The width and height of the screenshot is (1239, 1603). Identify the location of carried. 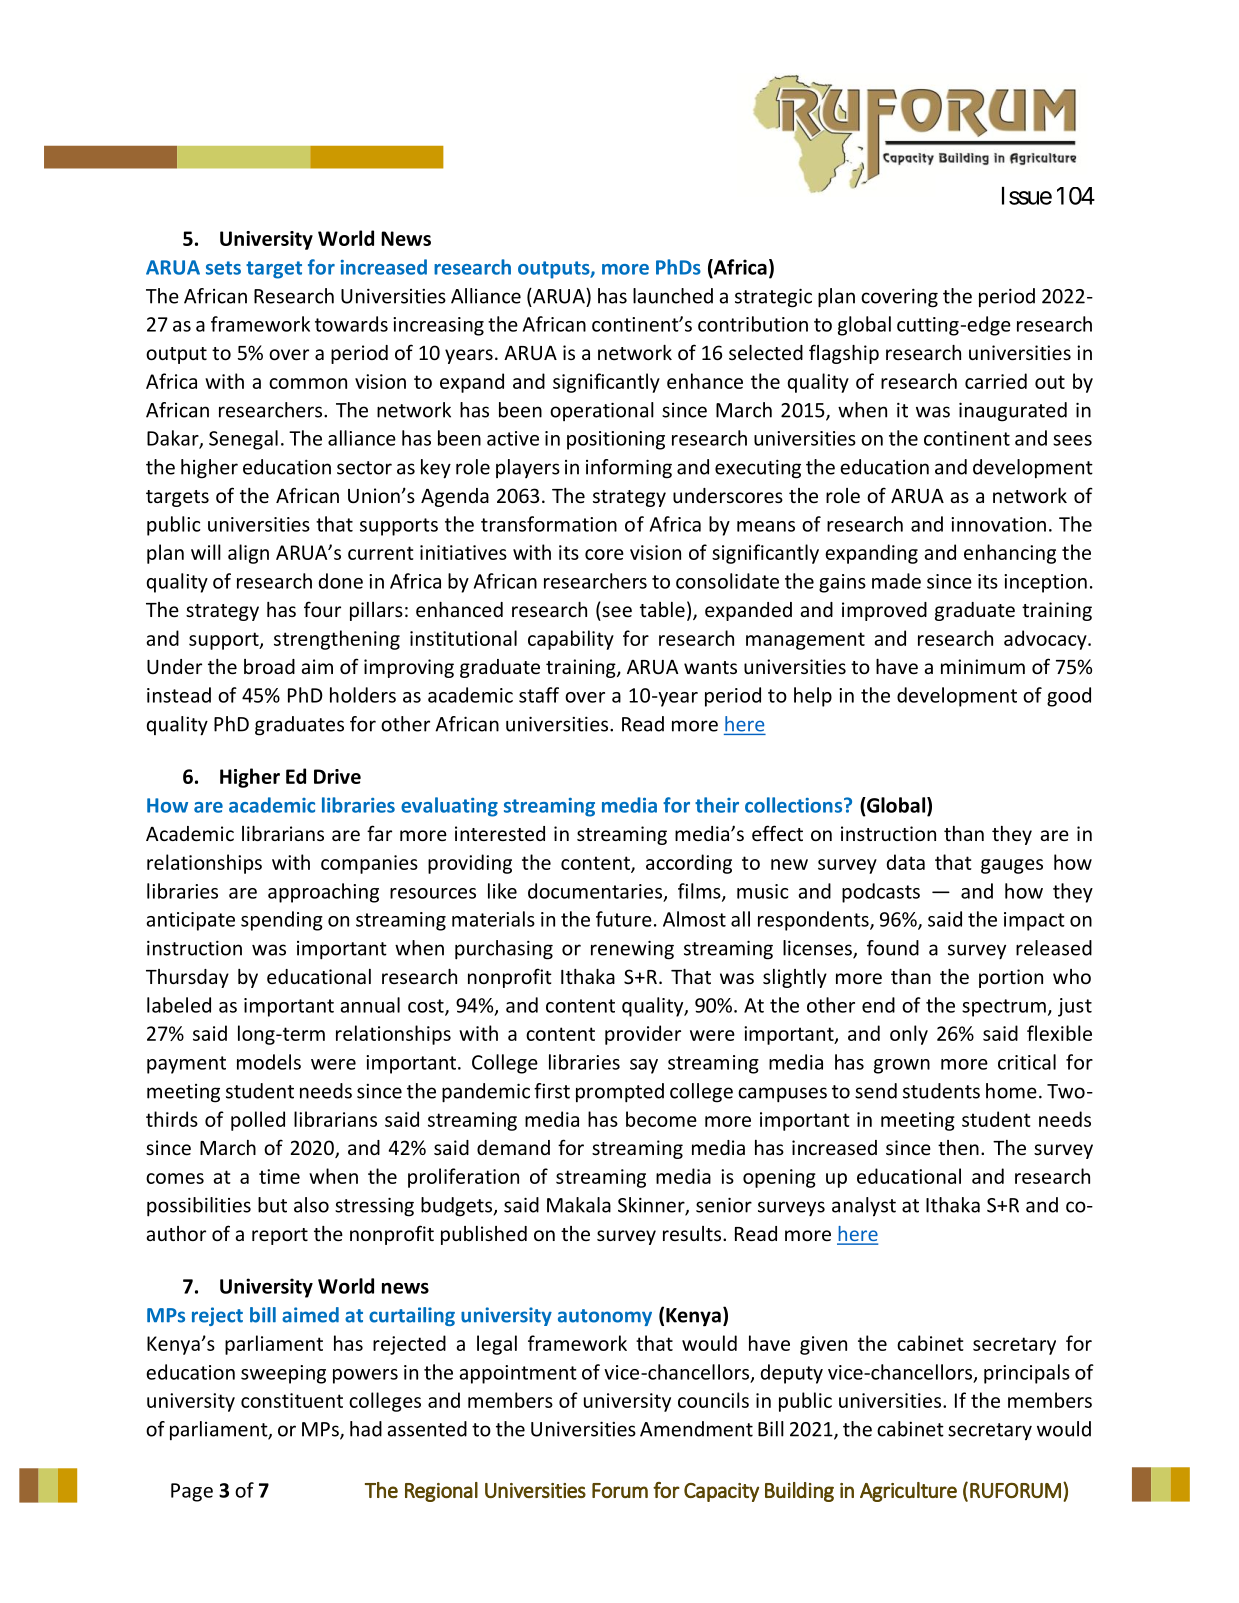
(996, 381).
